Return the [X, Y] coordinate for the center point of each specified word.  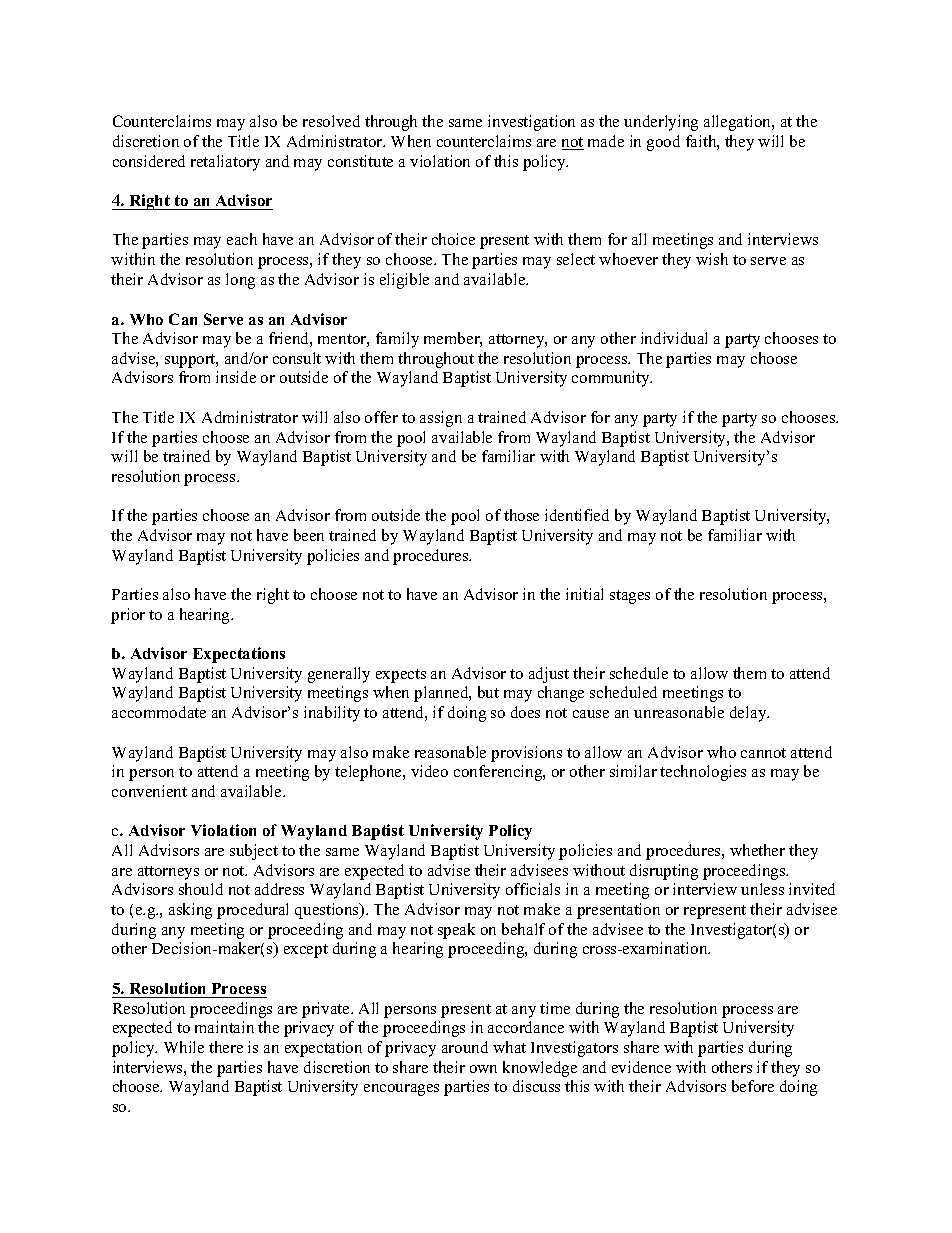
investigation [531, 123]
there [226, 1047]
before [753, 1086]
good [663, 143]
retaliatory [225, 163]
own [483, 1069]
